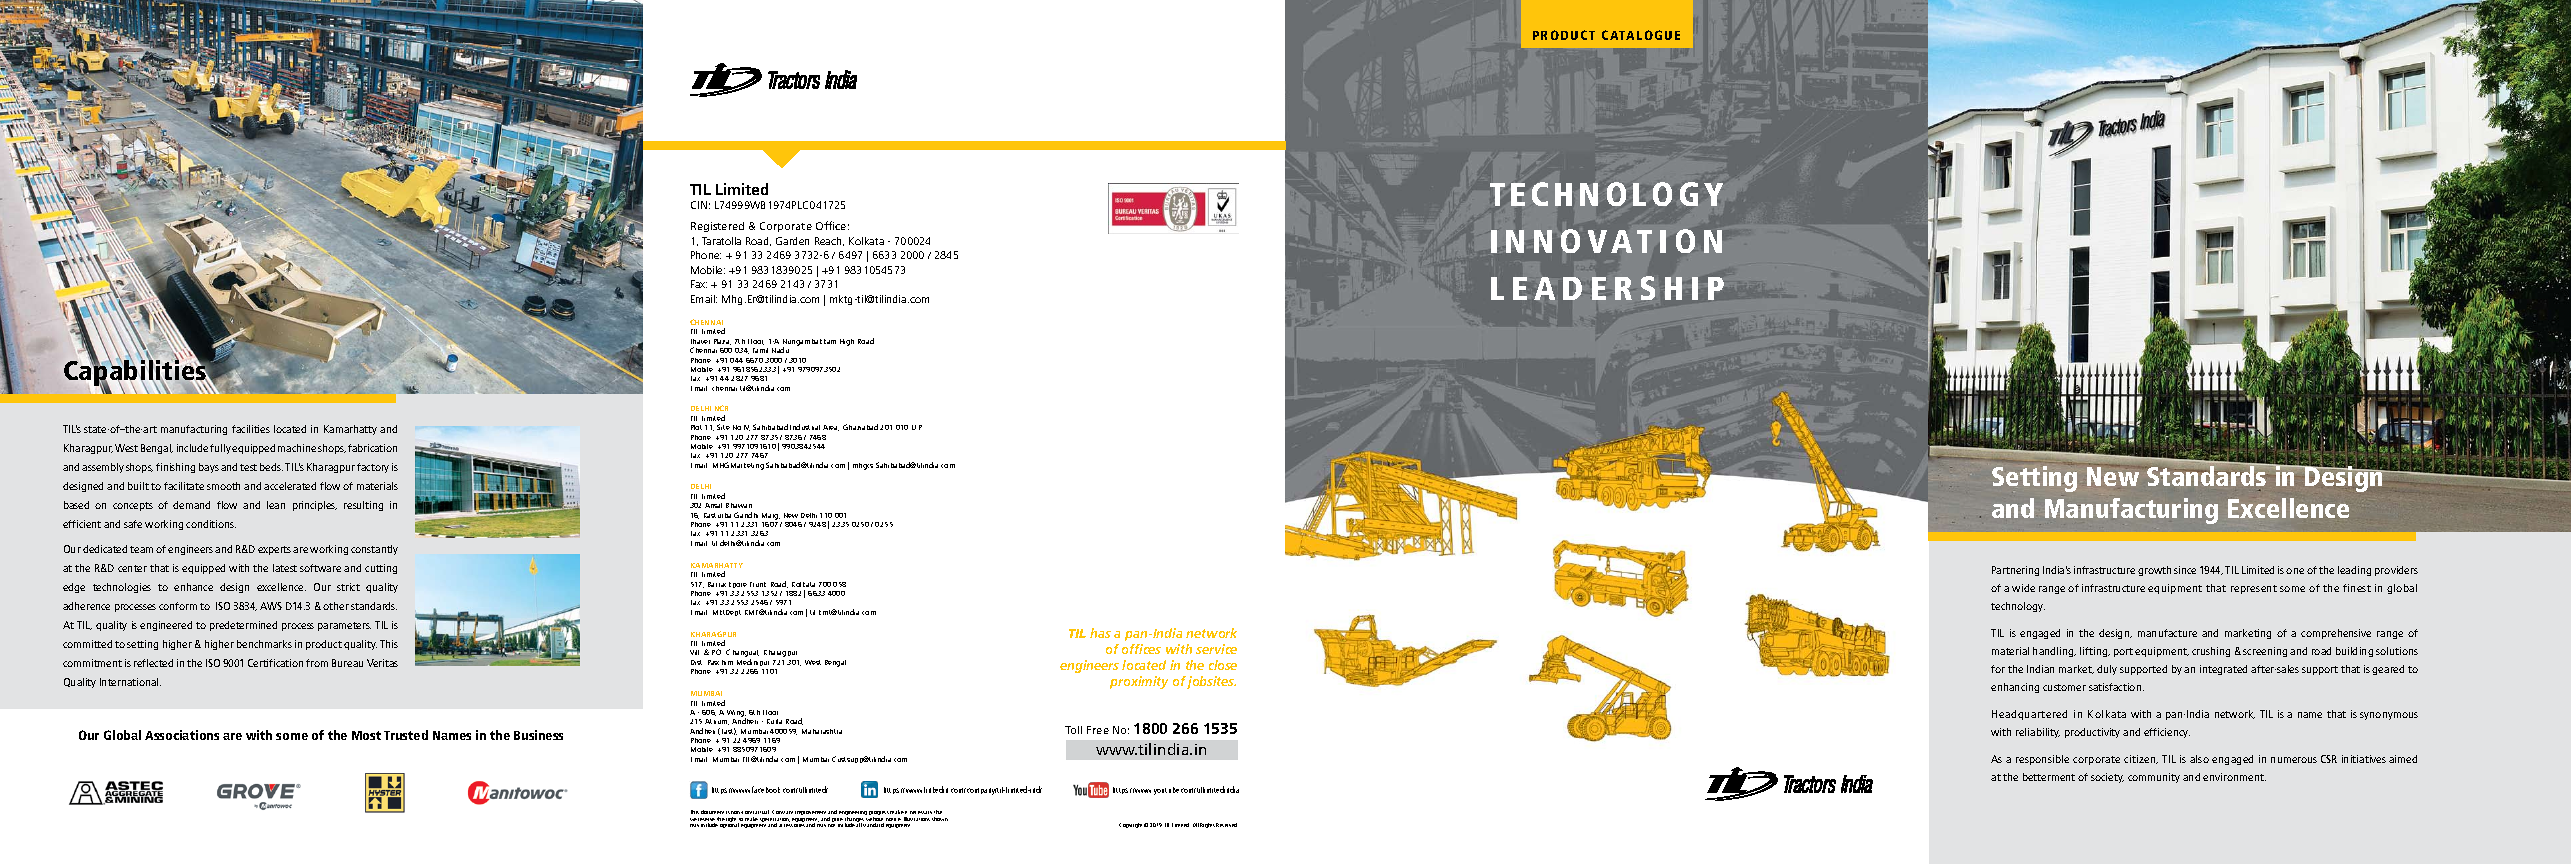 The image size is (2571, 864). What do you see at coordinates (251, 429) in the screenshot?
I see `facilities` at bounding box center [251, 429].
